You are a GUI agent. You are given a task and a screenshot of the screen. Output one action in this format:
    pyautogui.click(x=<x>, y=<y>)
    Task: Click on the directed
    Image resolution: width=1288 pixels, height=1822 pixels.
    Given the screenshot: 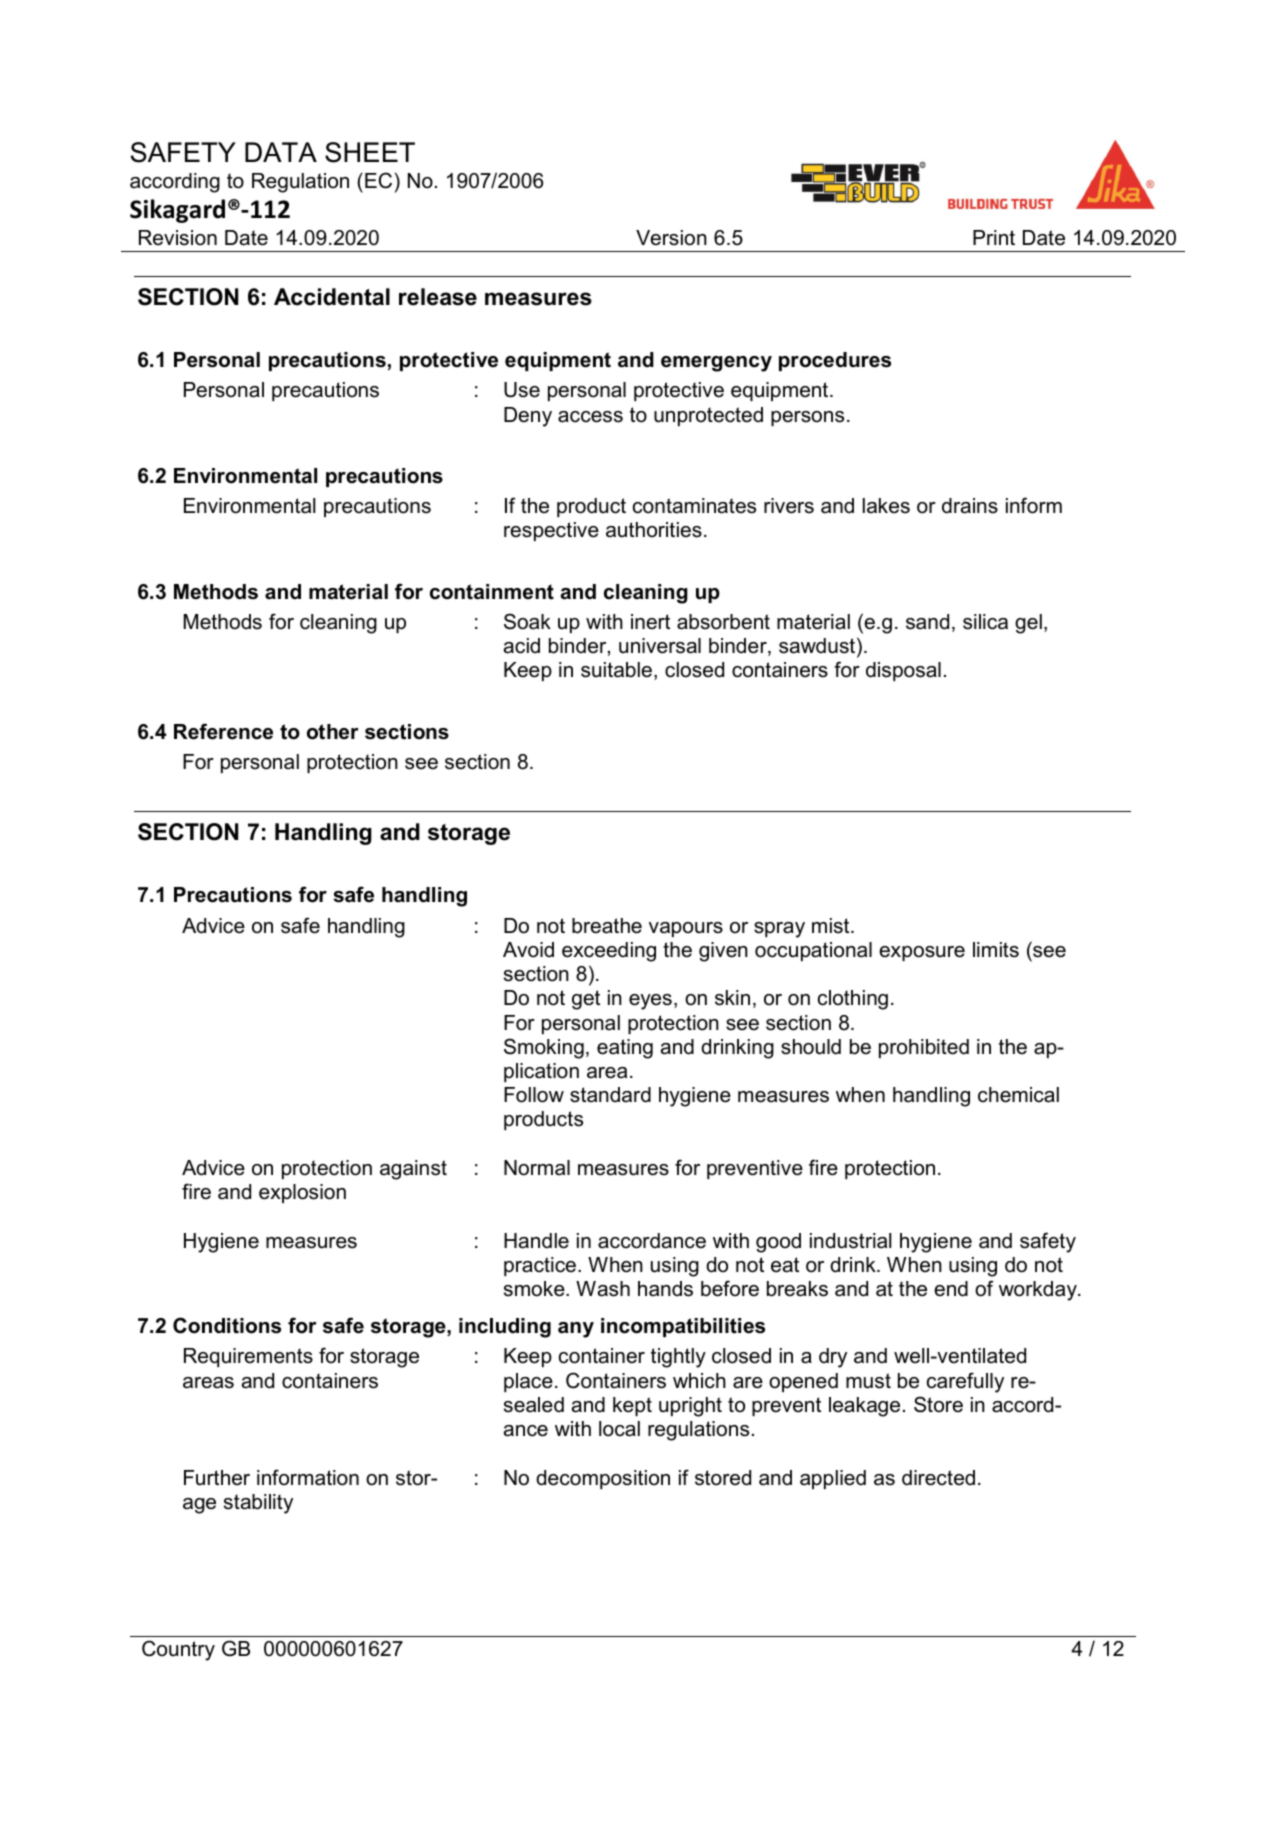 What is the action you would take?
    pyautogui.click(x=938, y=1478)
